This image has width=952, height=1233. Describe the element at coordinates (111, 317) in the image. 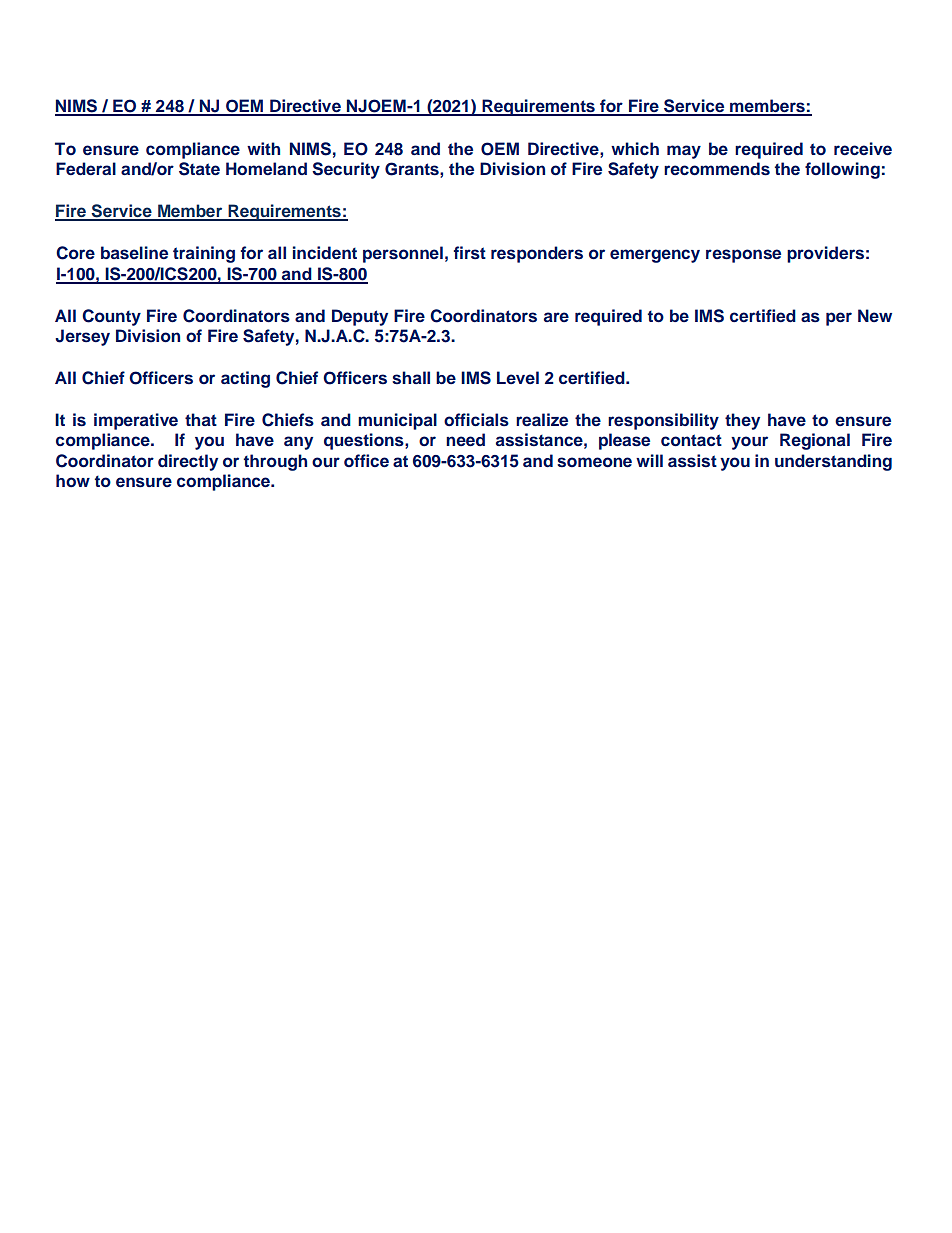

I see `County` at that location.
